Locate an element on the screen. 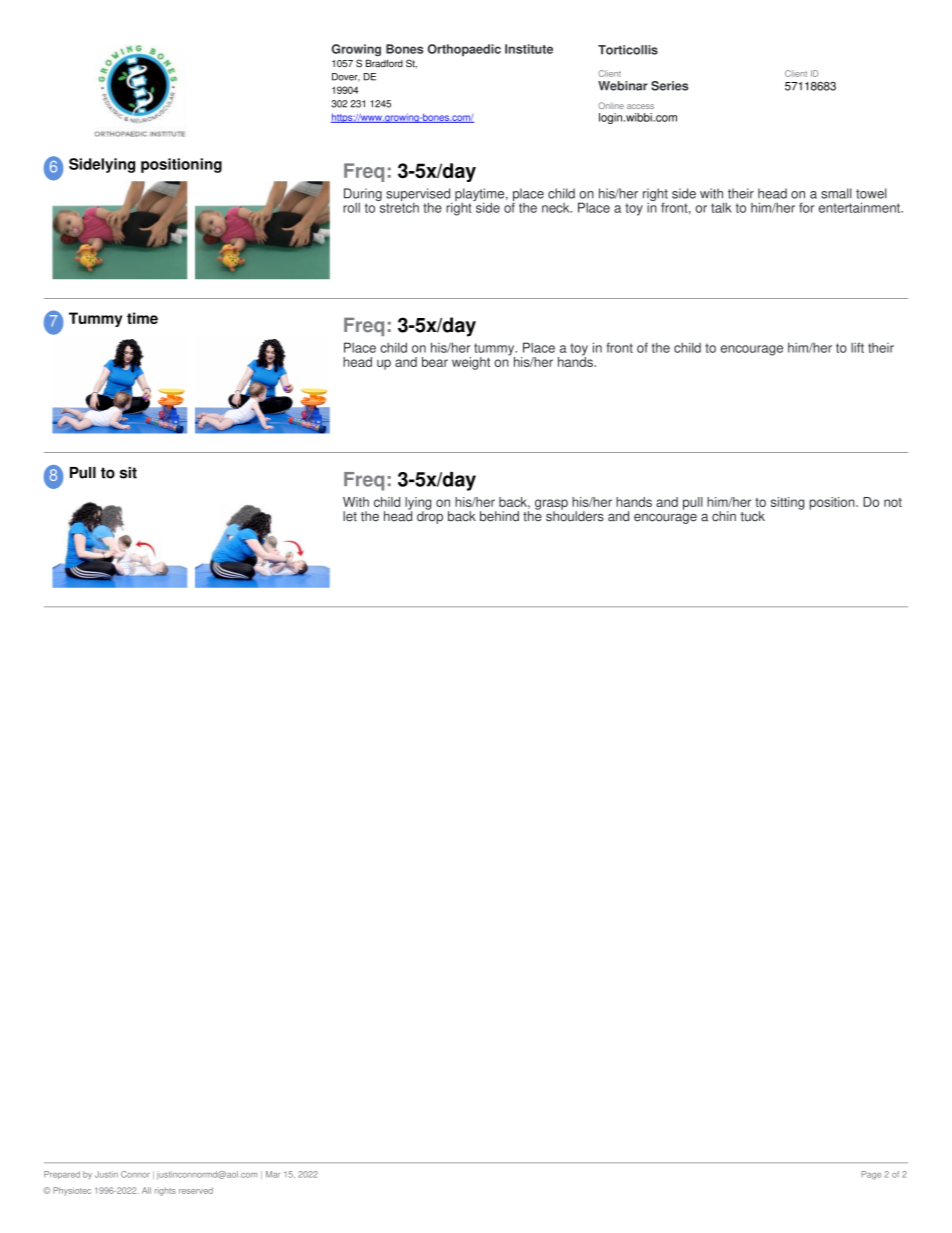 The image size is (952, 1233). Mar is located at coordinates (273, 1174).
